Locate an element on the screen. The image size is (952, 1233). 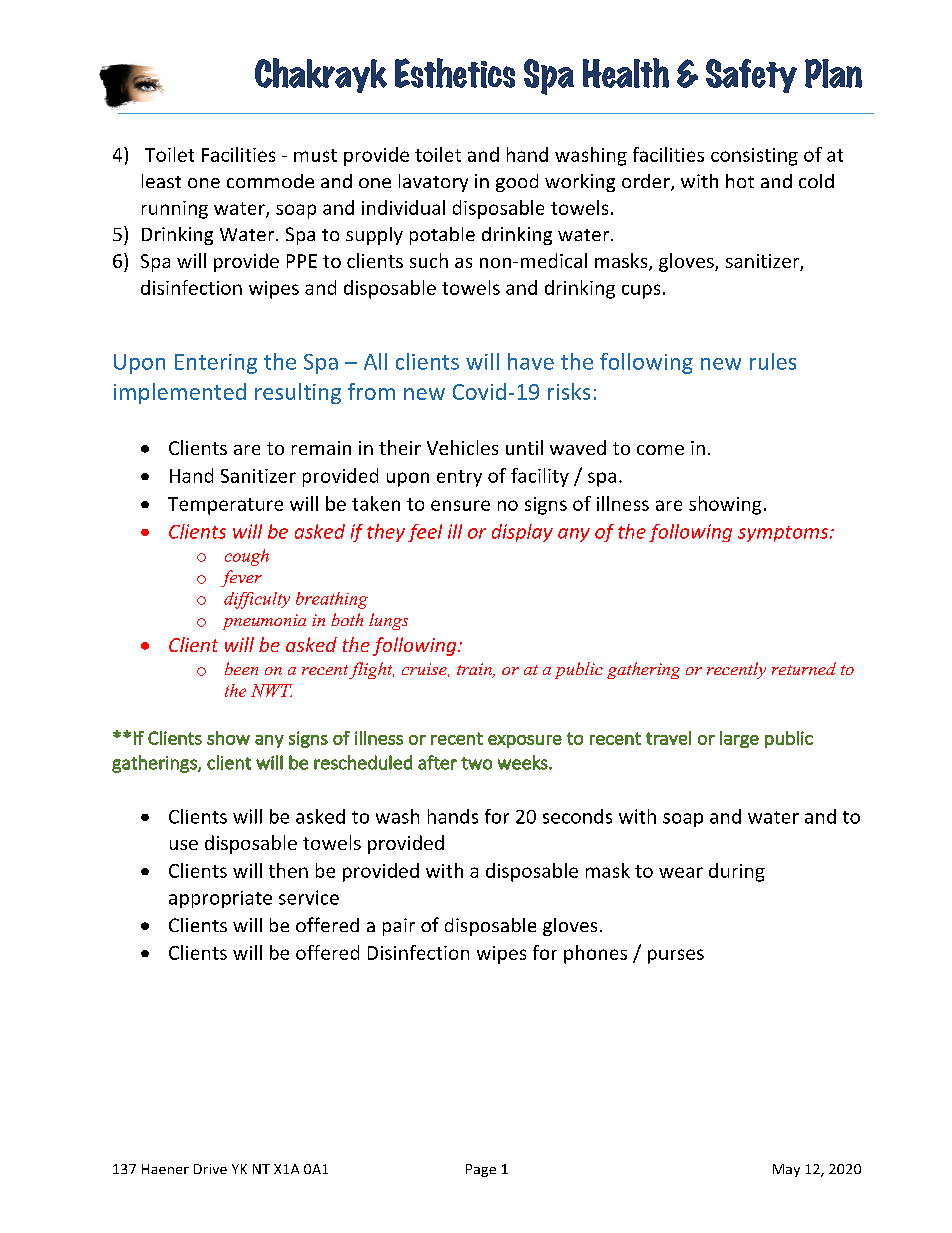
seconds is located at coordinates (577, 816).
